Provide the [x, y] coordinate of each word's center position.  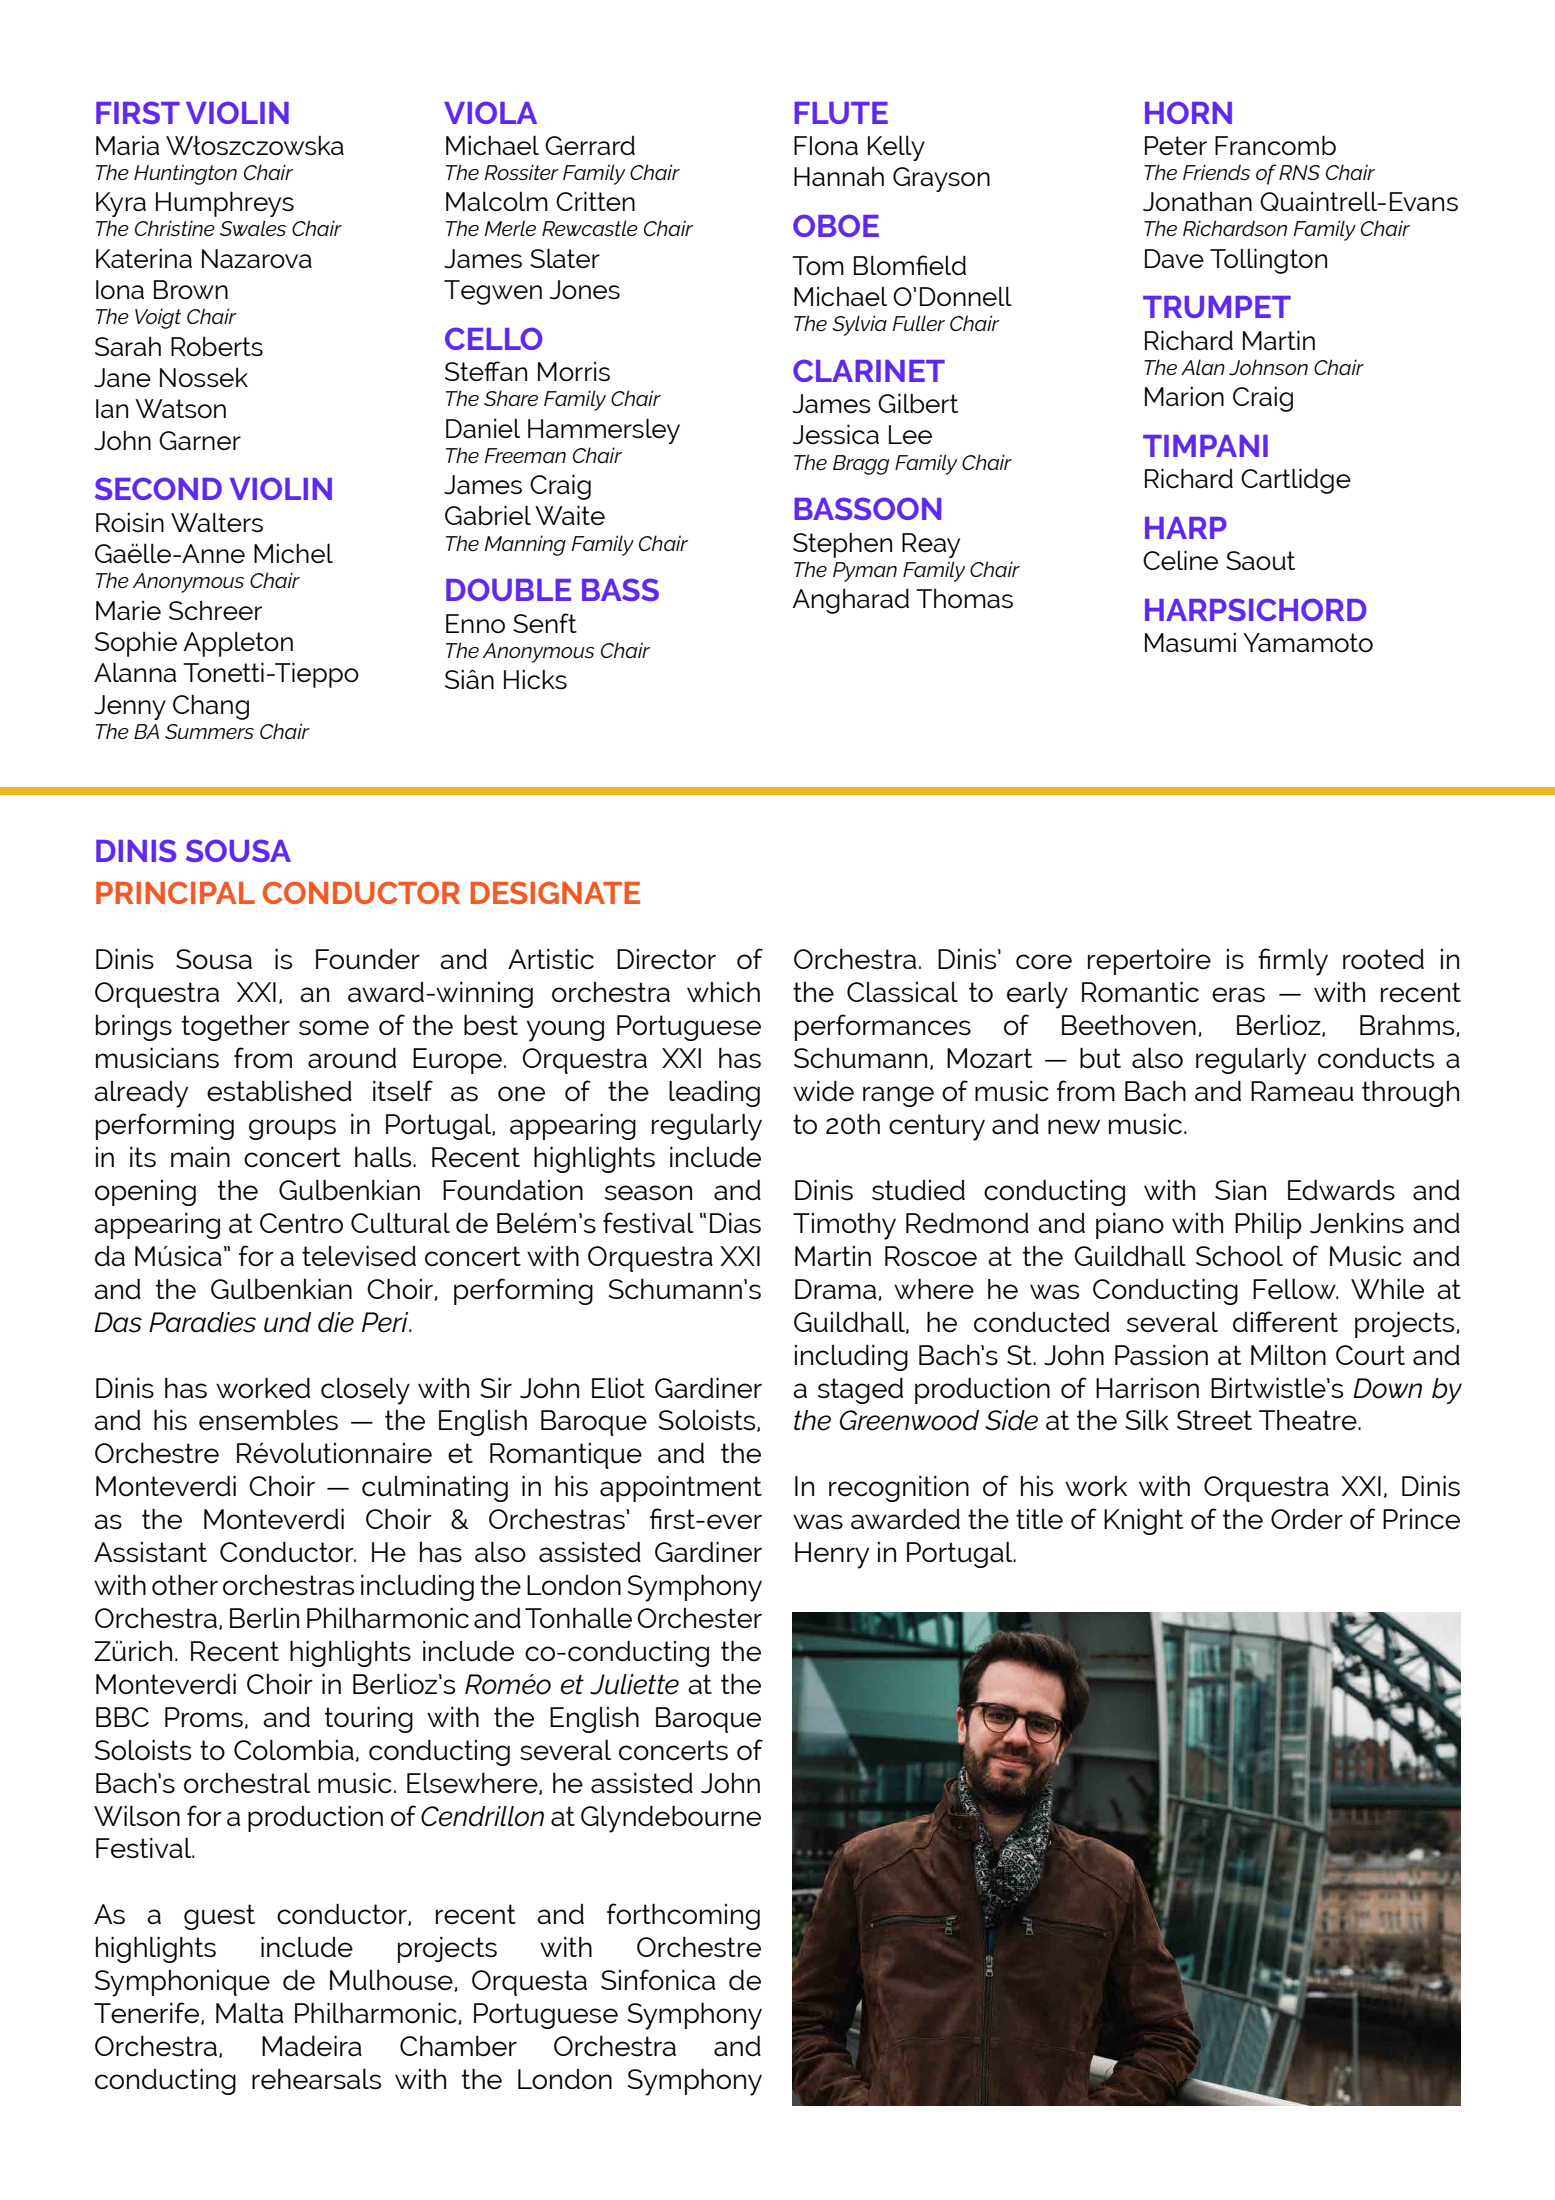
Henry [832, 1555]
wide [823, 1091]
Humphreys [225, 204]
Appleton [238, 644]
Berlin [264, 1618]
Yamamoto [1308, 643]
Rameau [1302, 1091]
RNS [1299, 172]
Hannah [839, 176]
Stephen [842, 545]
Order [1307, 1519]
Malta [249, 2013]
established [279, 1091]
